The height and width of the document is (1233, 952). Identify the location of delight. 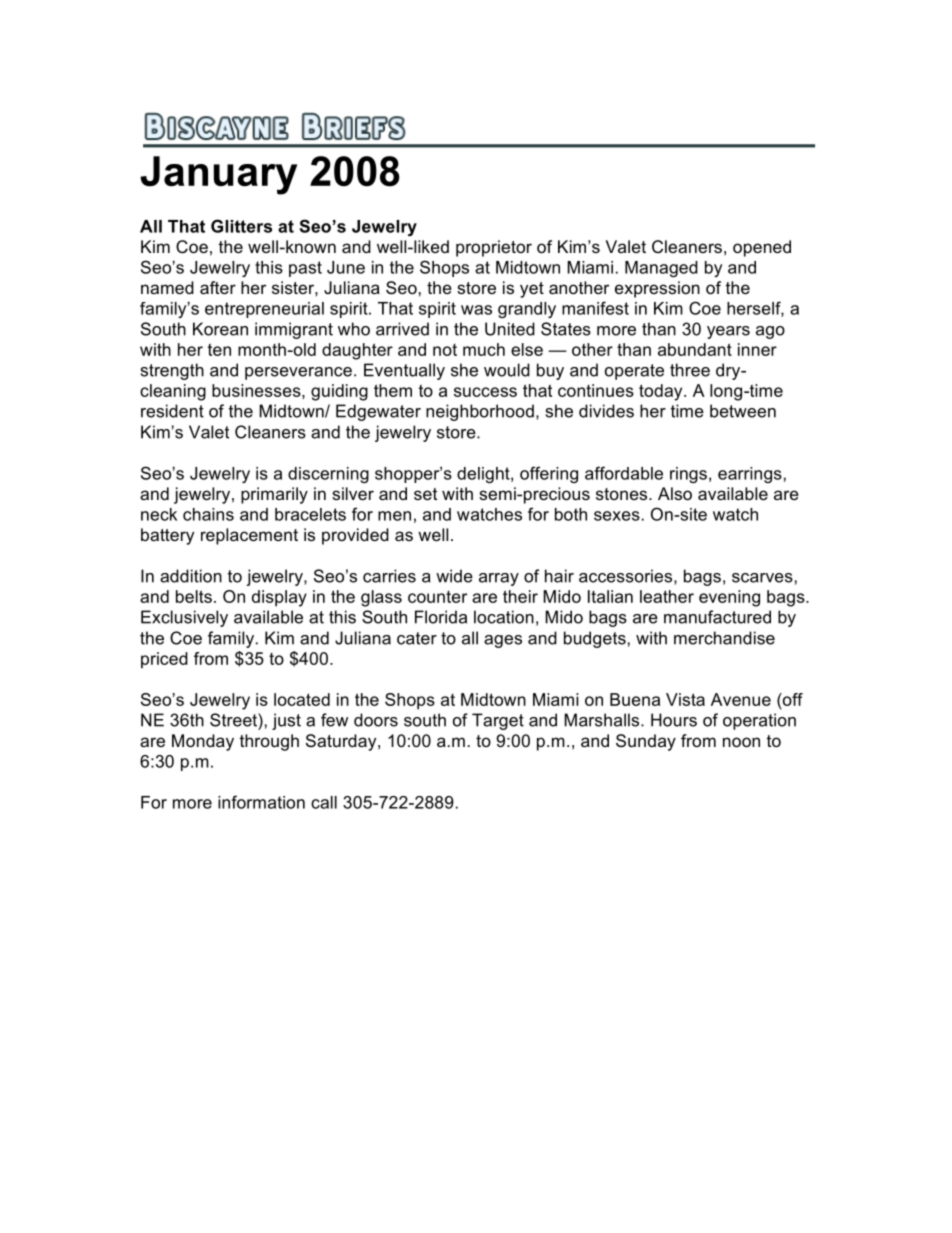
(484, 475).
